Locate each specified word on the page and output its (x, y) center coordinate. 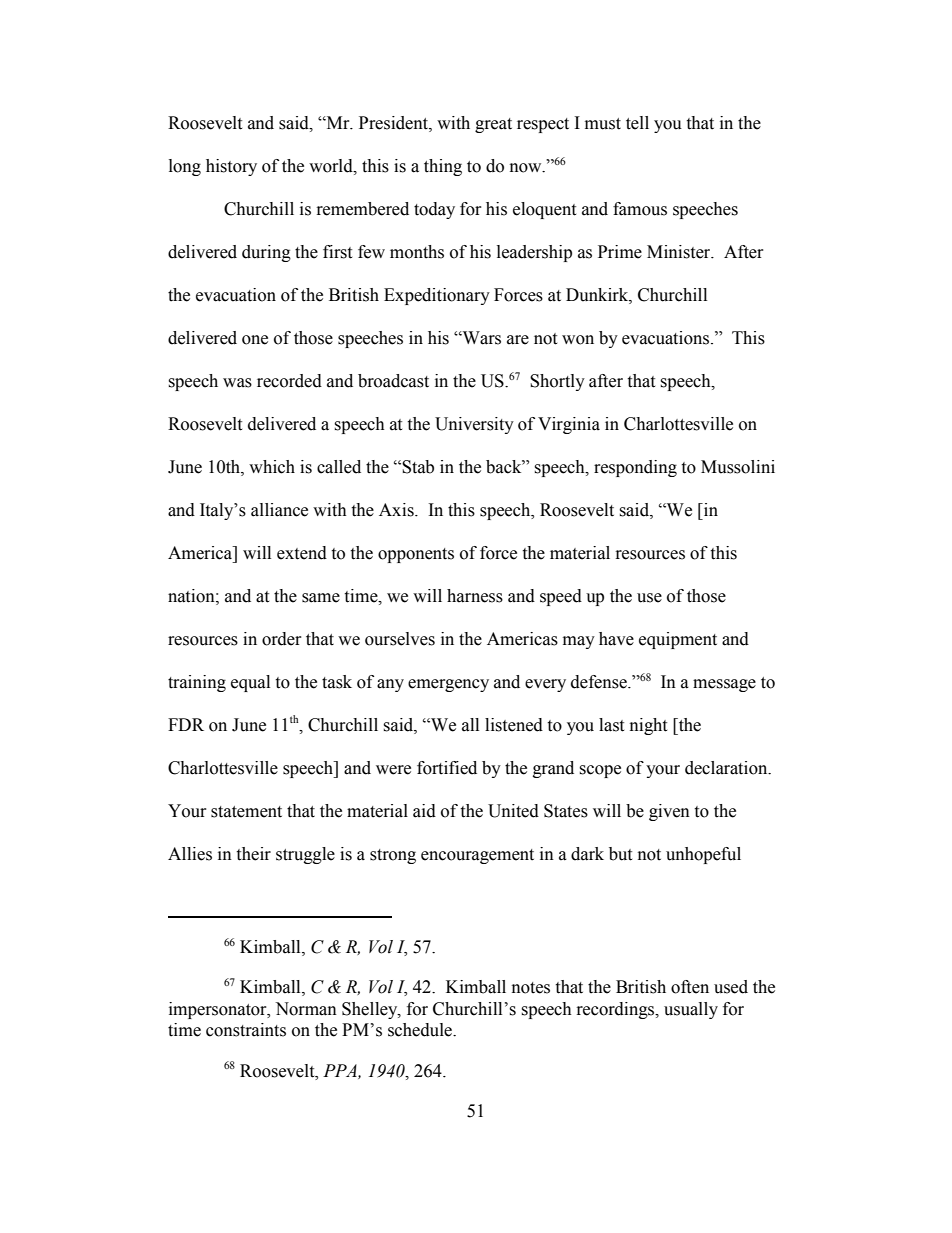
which (272, 467)
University (474, 425)
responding (635, 468)
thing (443, 167)
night (648, 726)
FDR (186, 724)
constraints (246, 1030)
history (231, 167)
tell (637, 123)
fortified (447, 768)
